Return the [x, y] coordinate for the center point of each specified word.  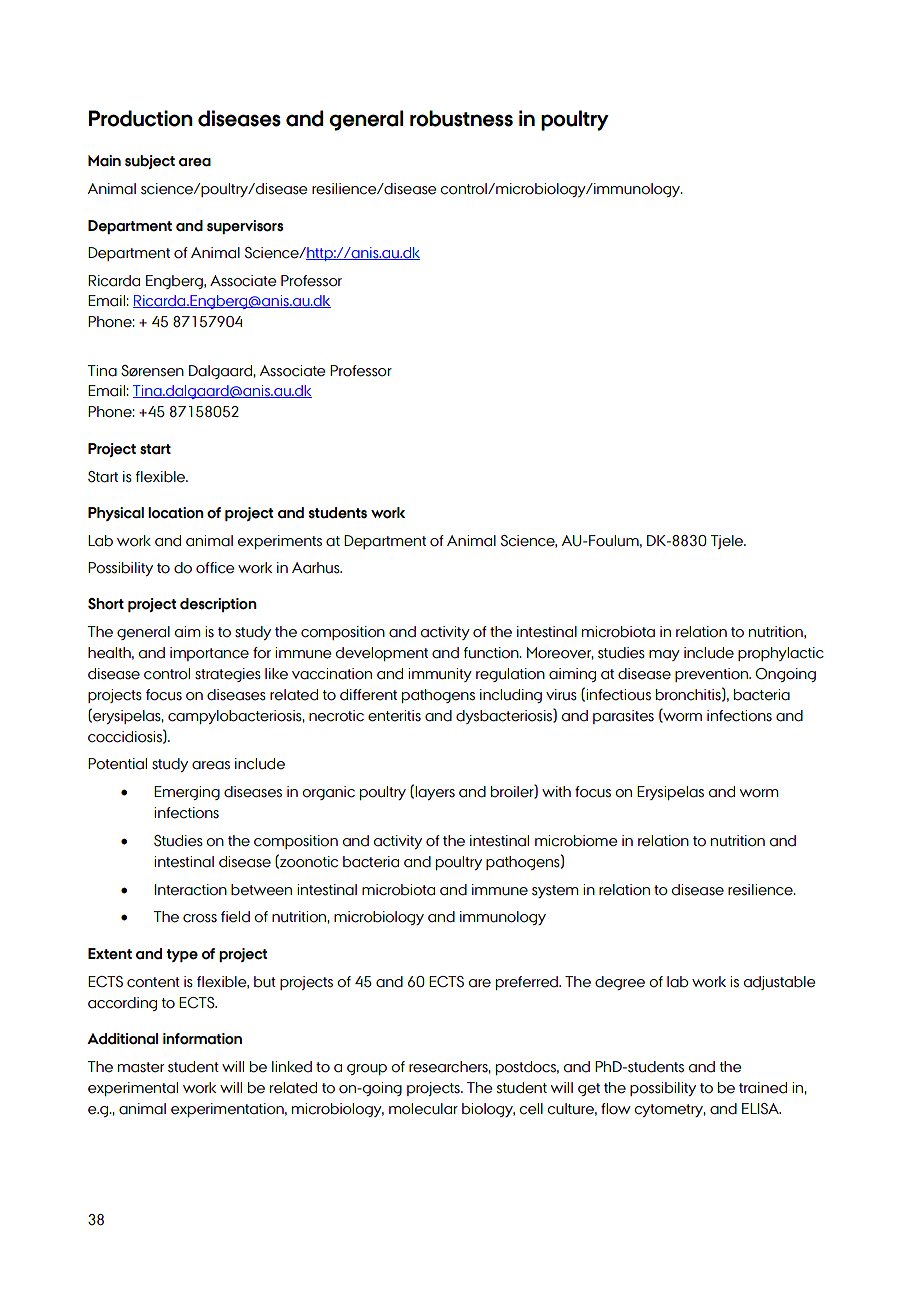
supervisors [245, 227]
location [176, 513]
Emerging [187, 793]
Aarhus [317, 568]
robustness [461, 118]
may [664, 655]
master [141, 1067]
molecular [423, 1109]
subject [150, 162]
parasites [623, 717]
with [556, 791]
